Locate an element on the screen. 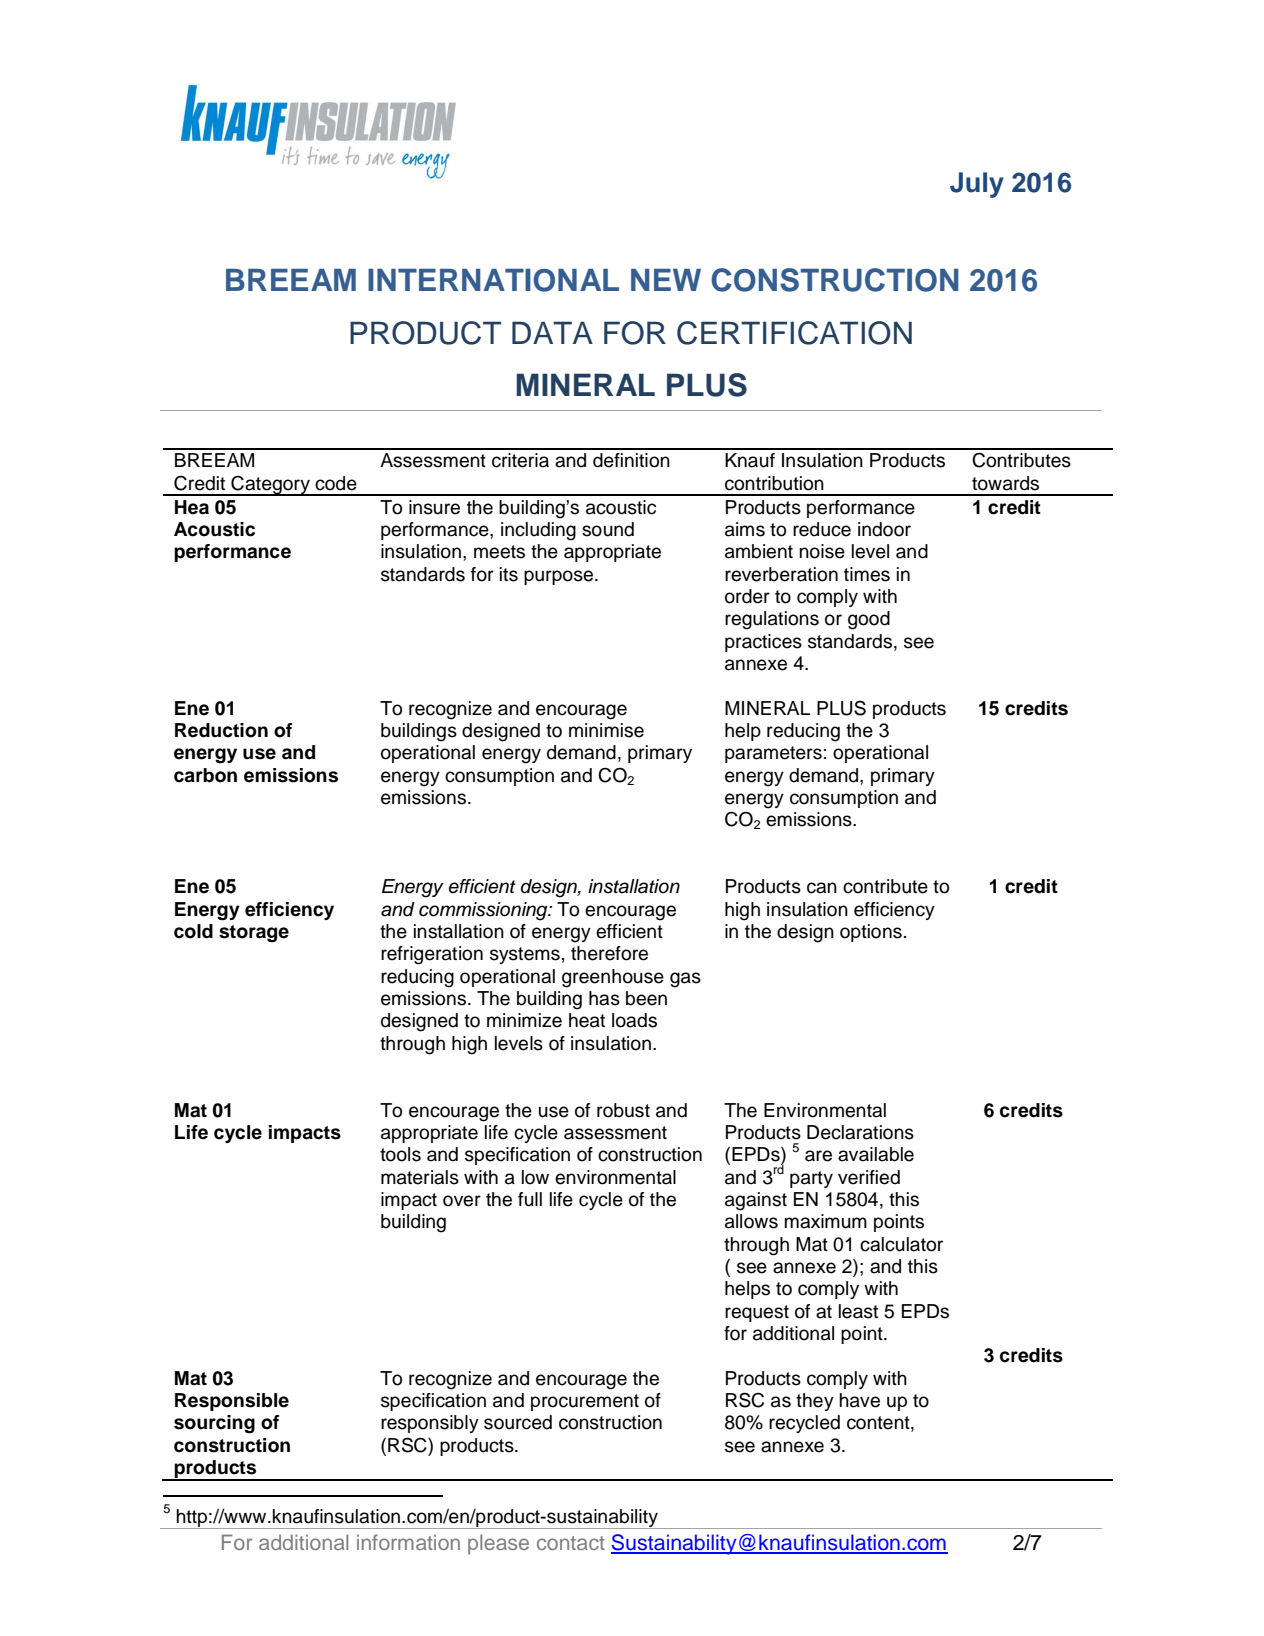 This screenshot has width=1264, height=1636. contact is located at coordinates (571, 1543).
